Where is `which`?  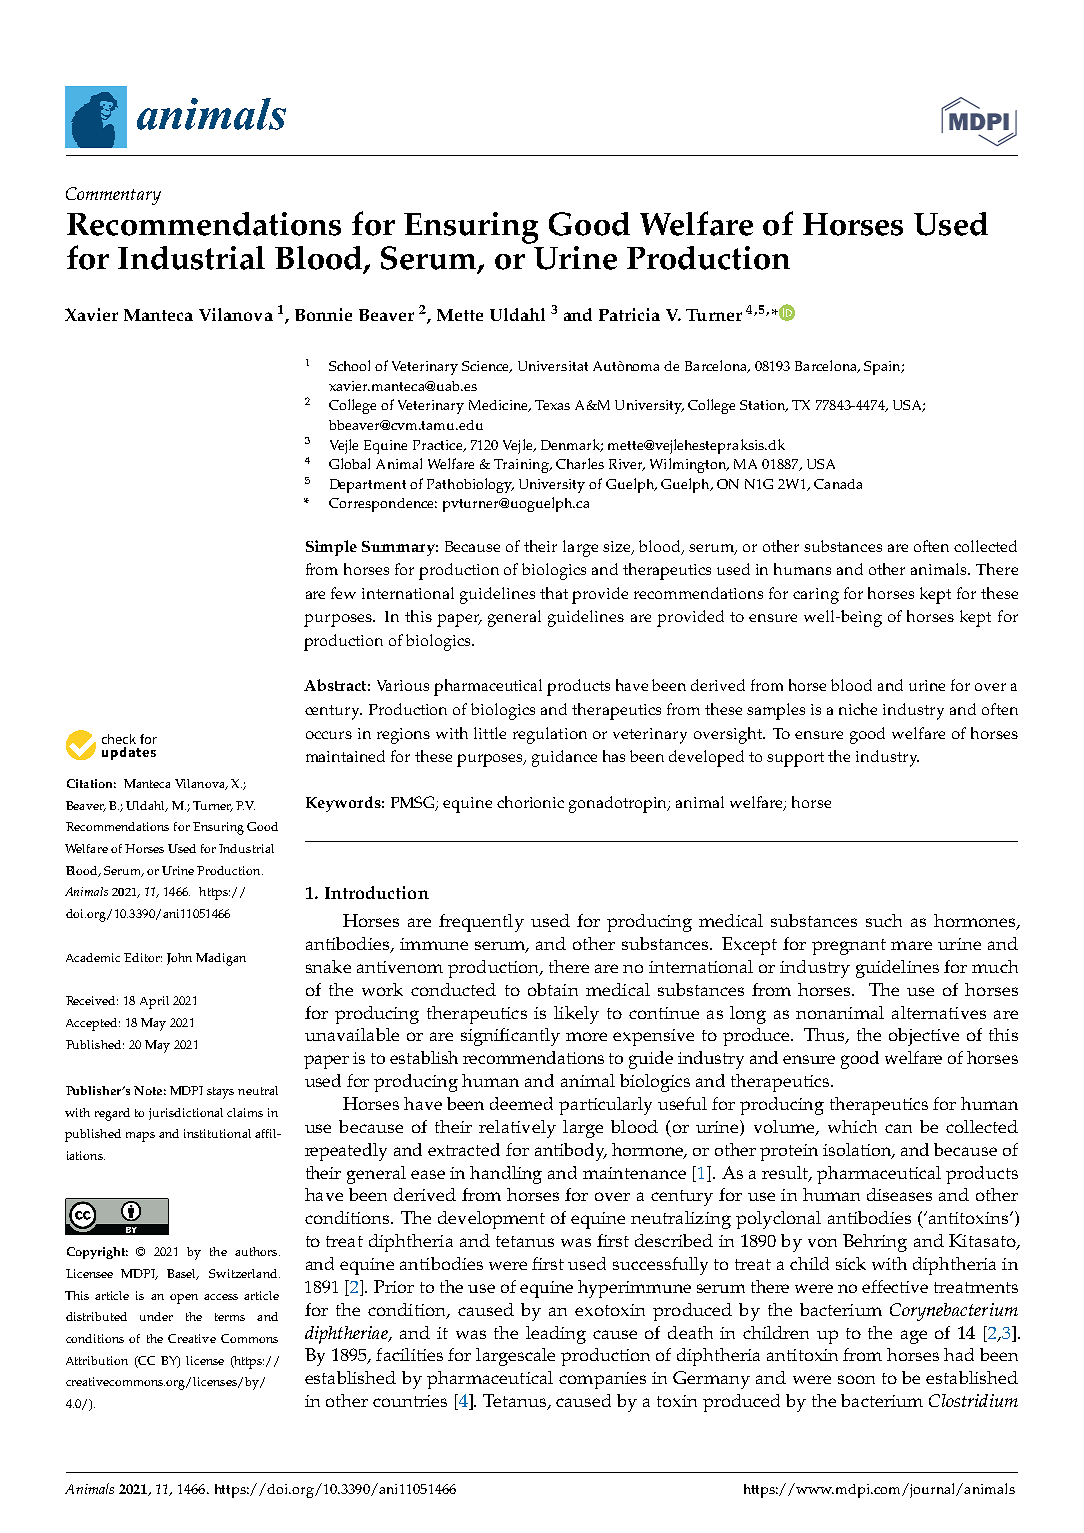 which is located at coordinates (852, 1126).
